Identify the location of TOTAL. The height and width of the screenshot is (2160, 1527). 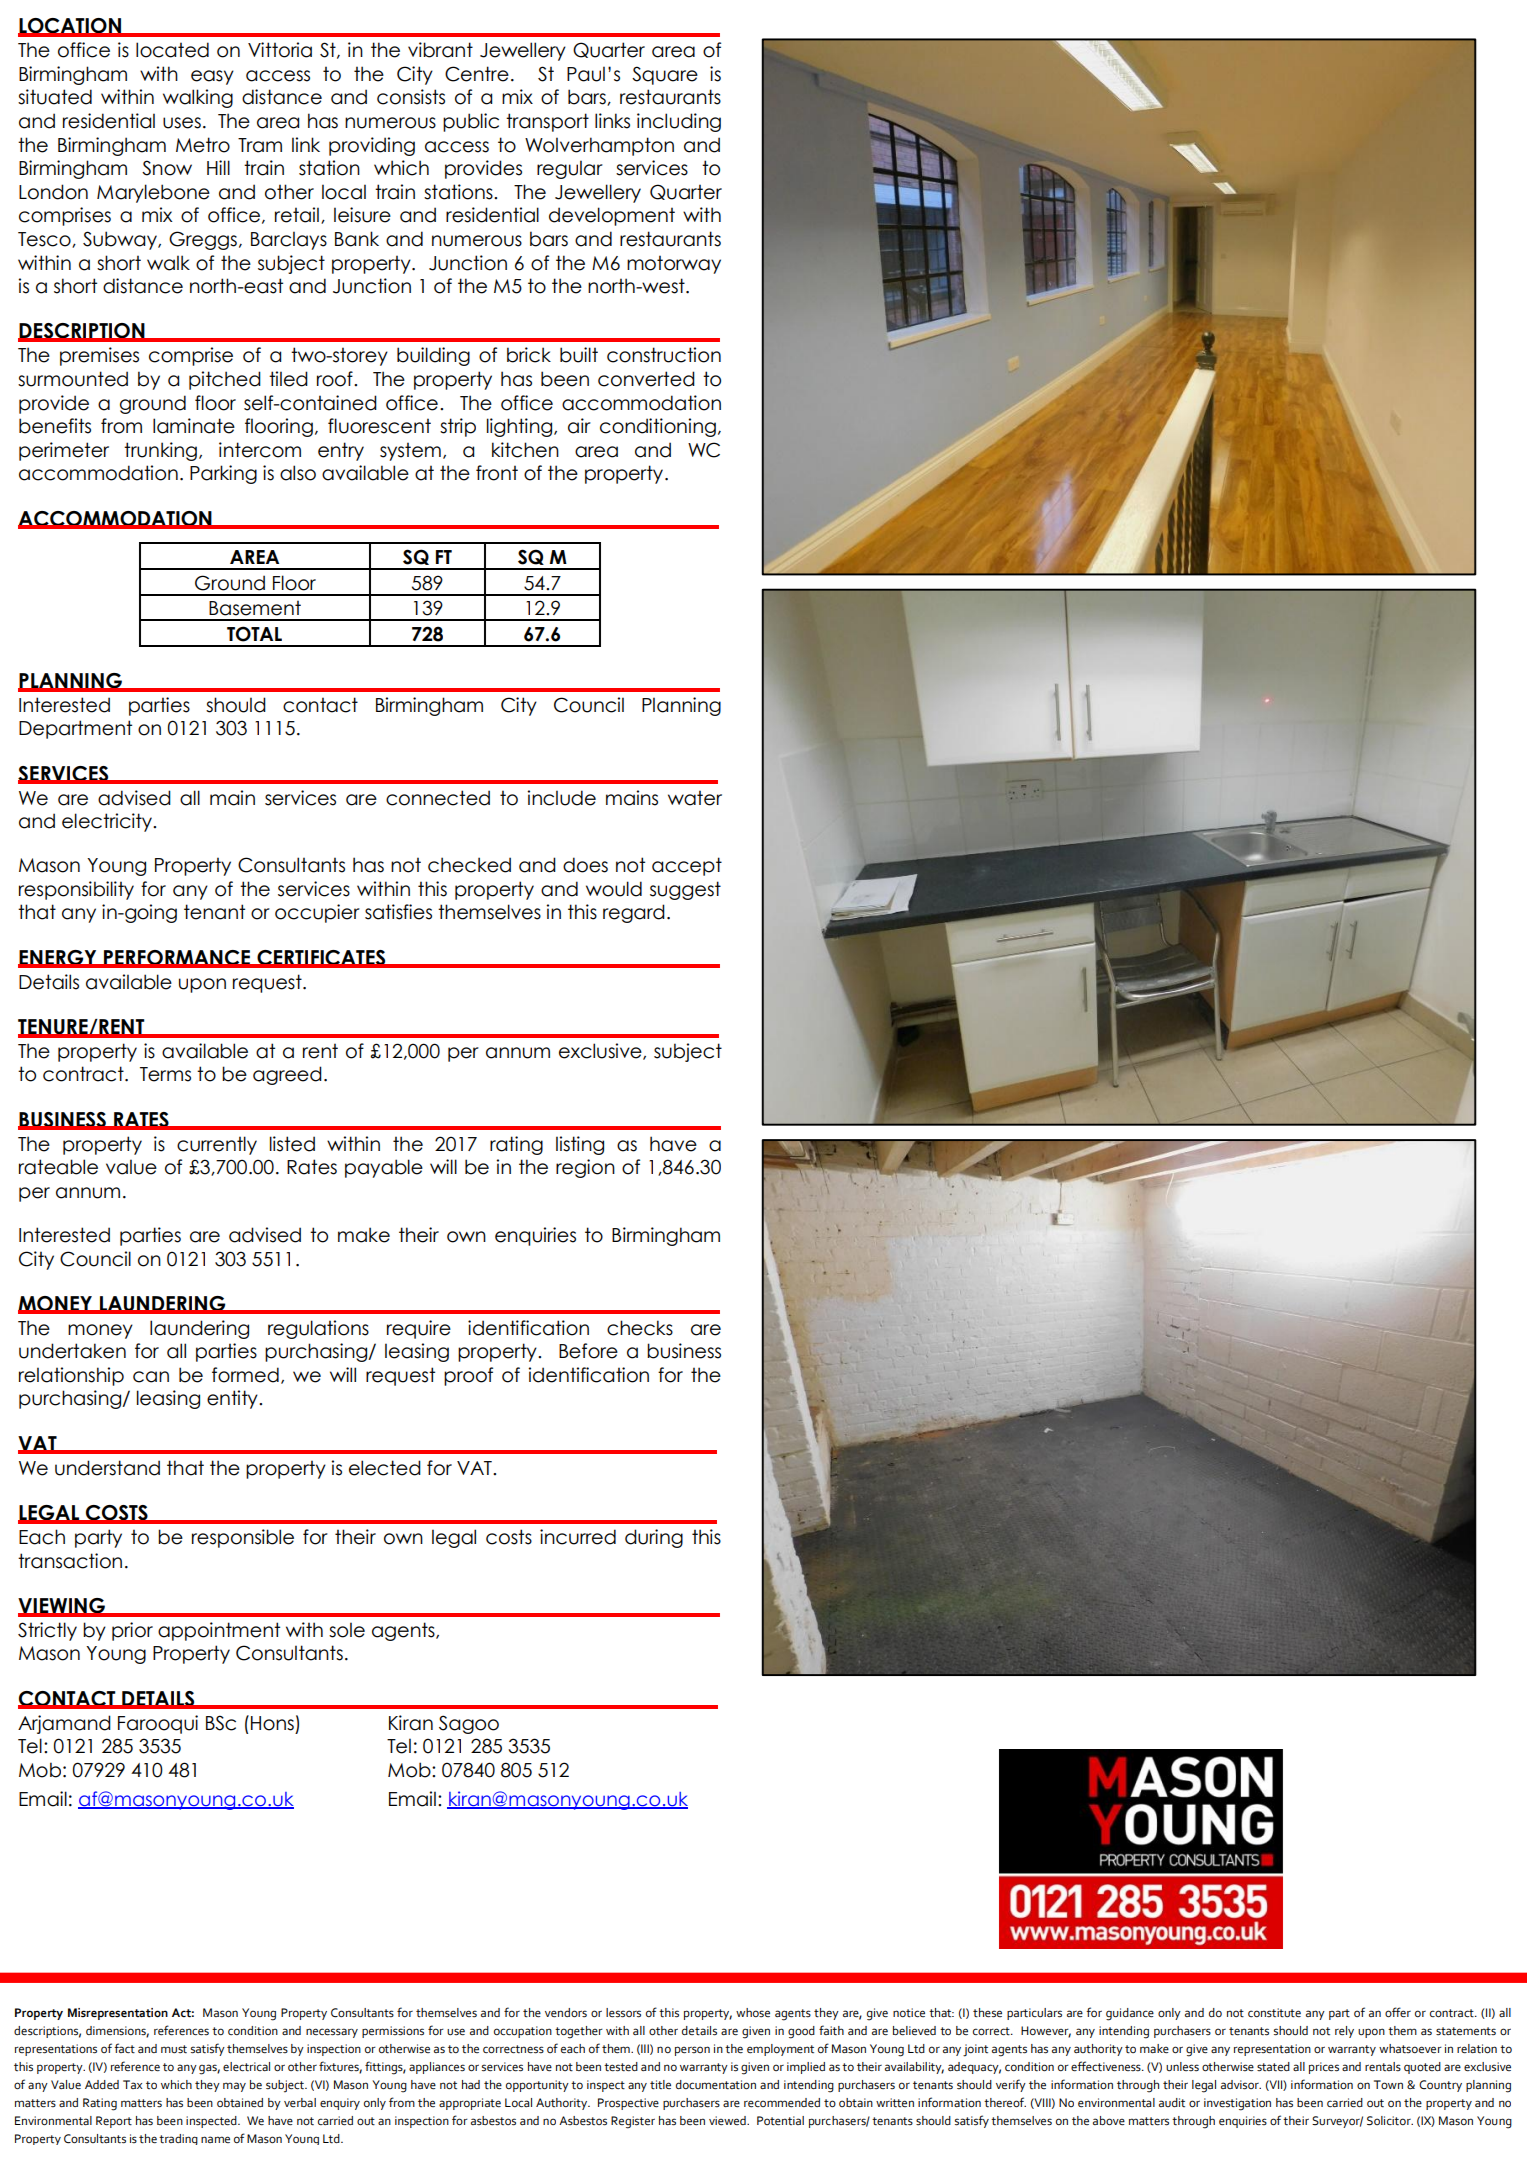
(254, 634).
